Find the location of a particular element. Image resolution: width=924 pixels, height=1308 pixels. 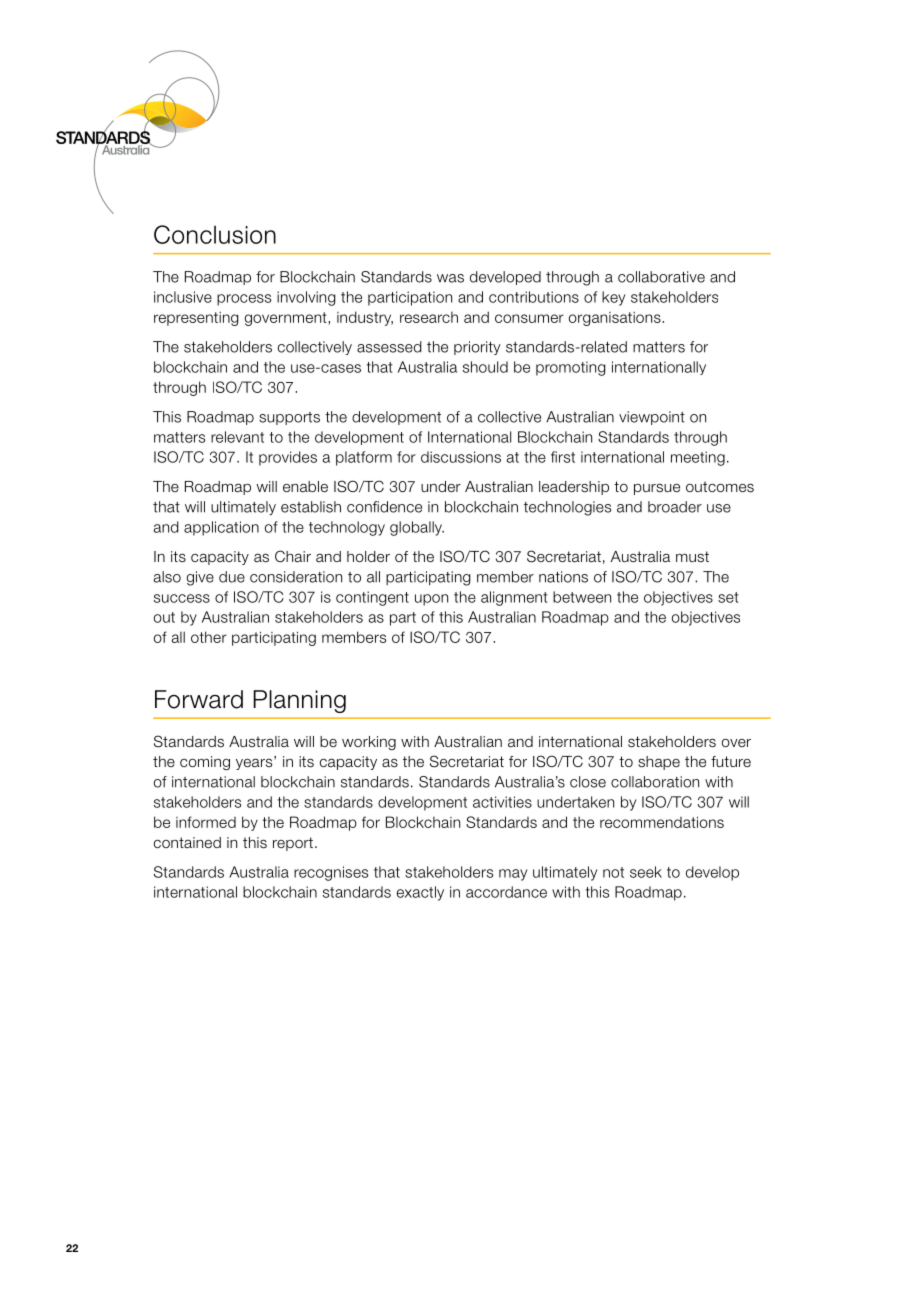

discussions is located at coordinates (461, 457).
